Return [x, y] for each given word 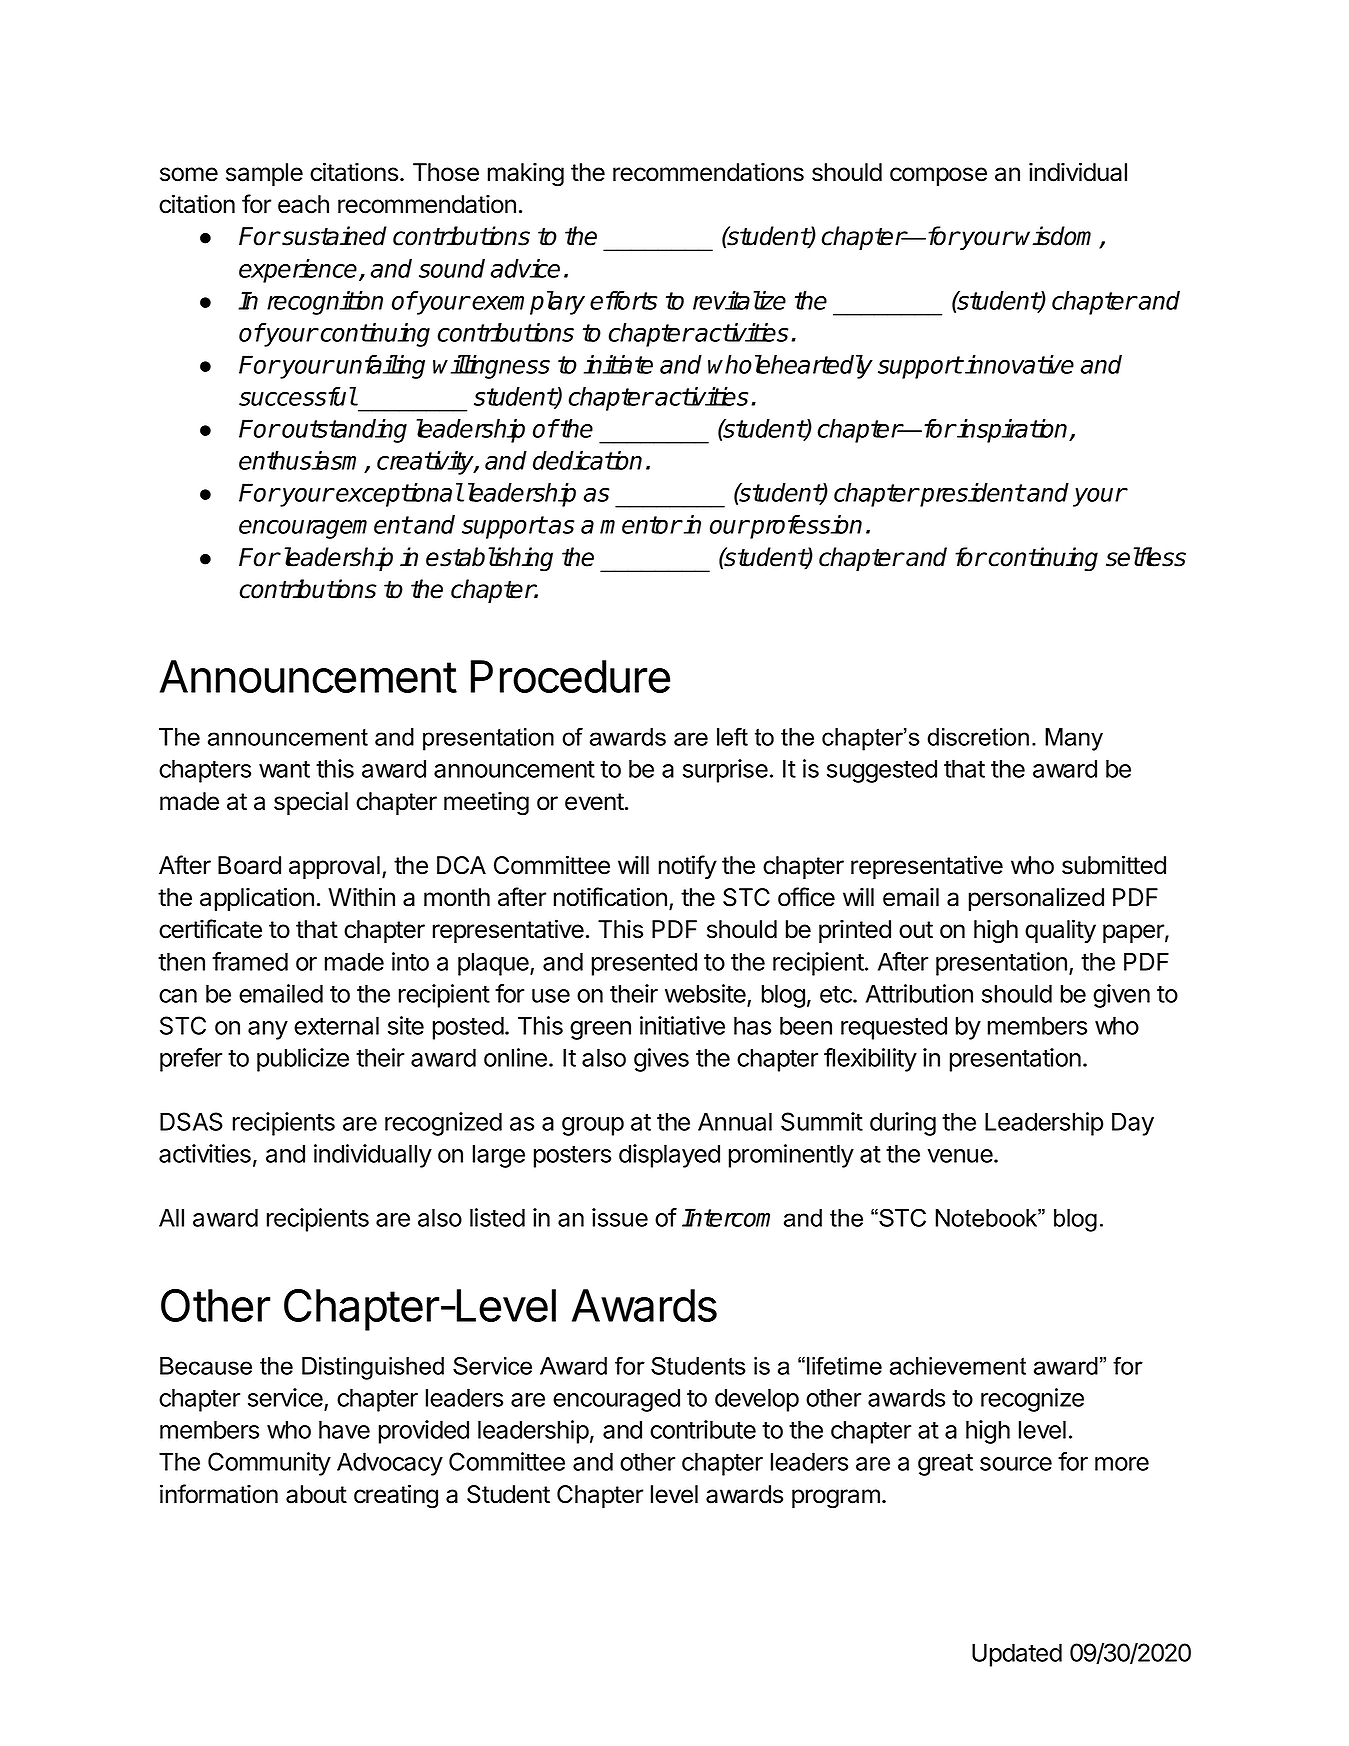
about [316, 1494]
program [836, 1499]
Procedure [570, 676]
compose [938, 176]
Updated [1017, 1655]
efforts [624, 300]
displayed [669, 1156]
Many [1074, 739]
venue [961, 1156]
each [303, 204]
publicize [303, 1060]
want [284, 769]
